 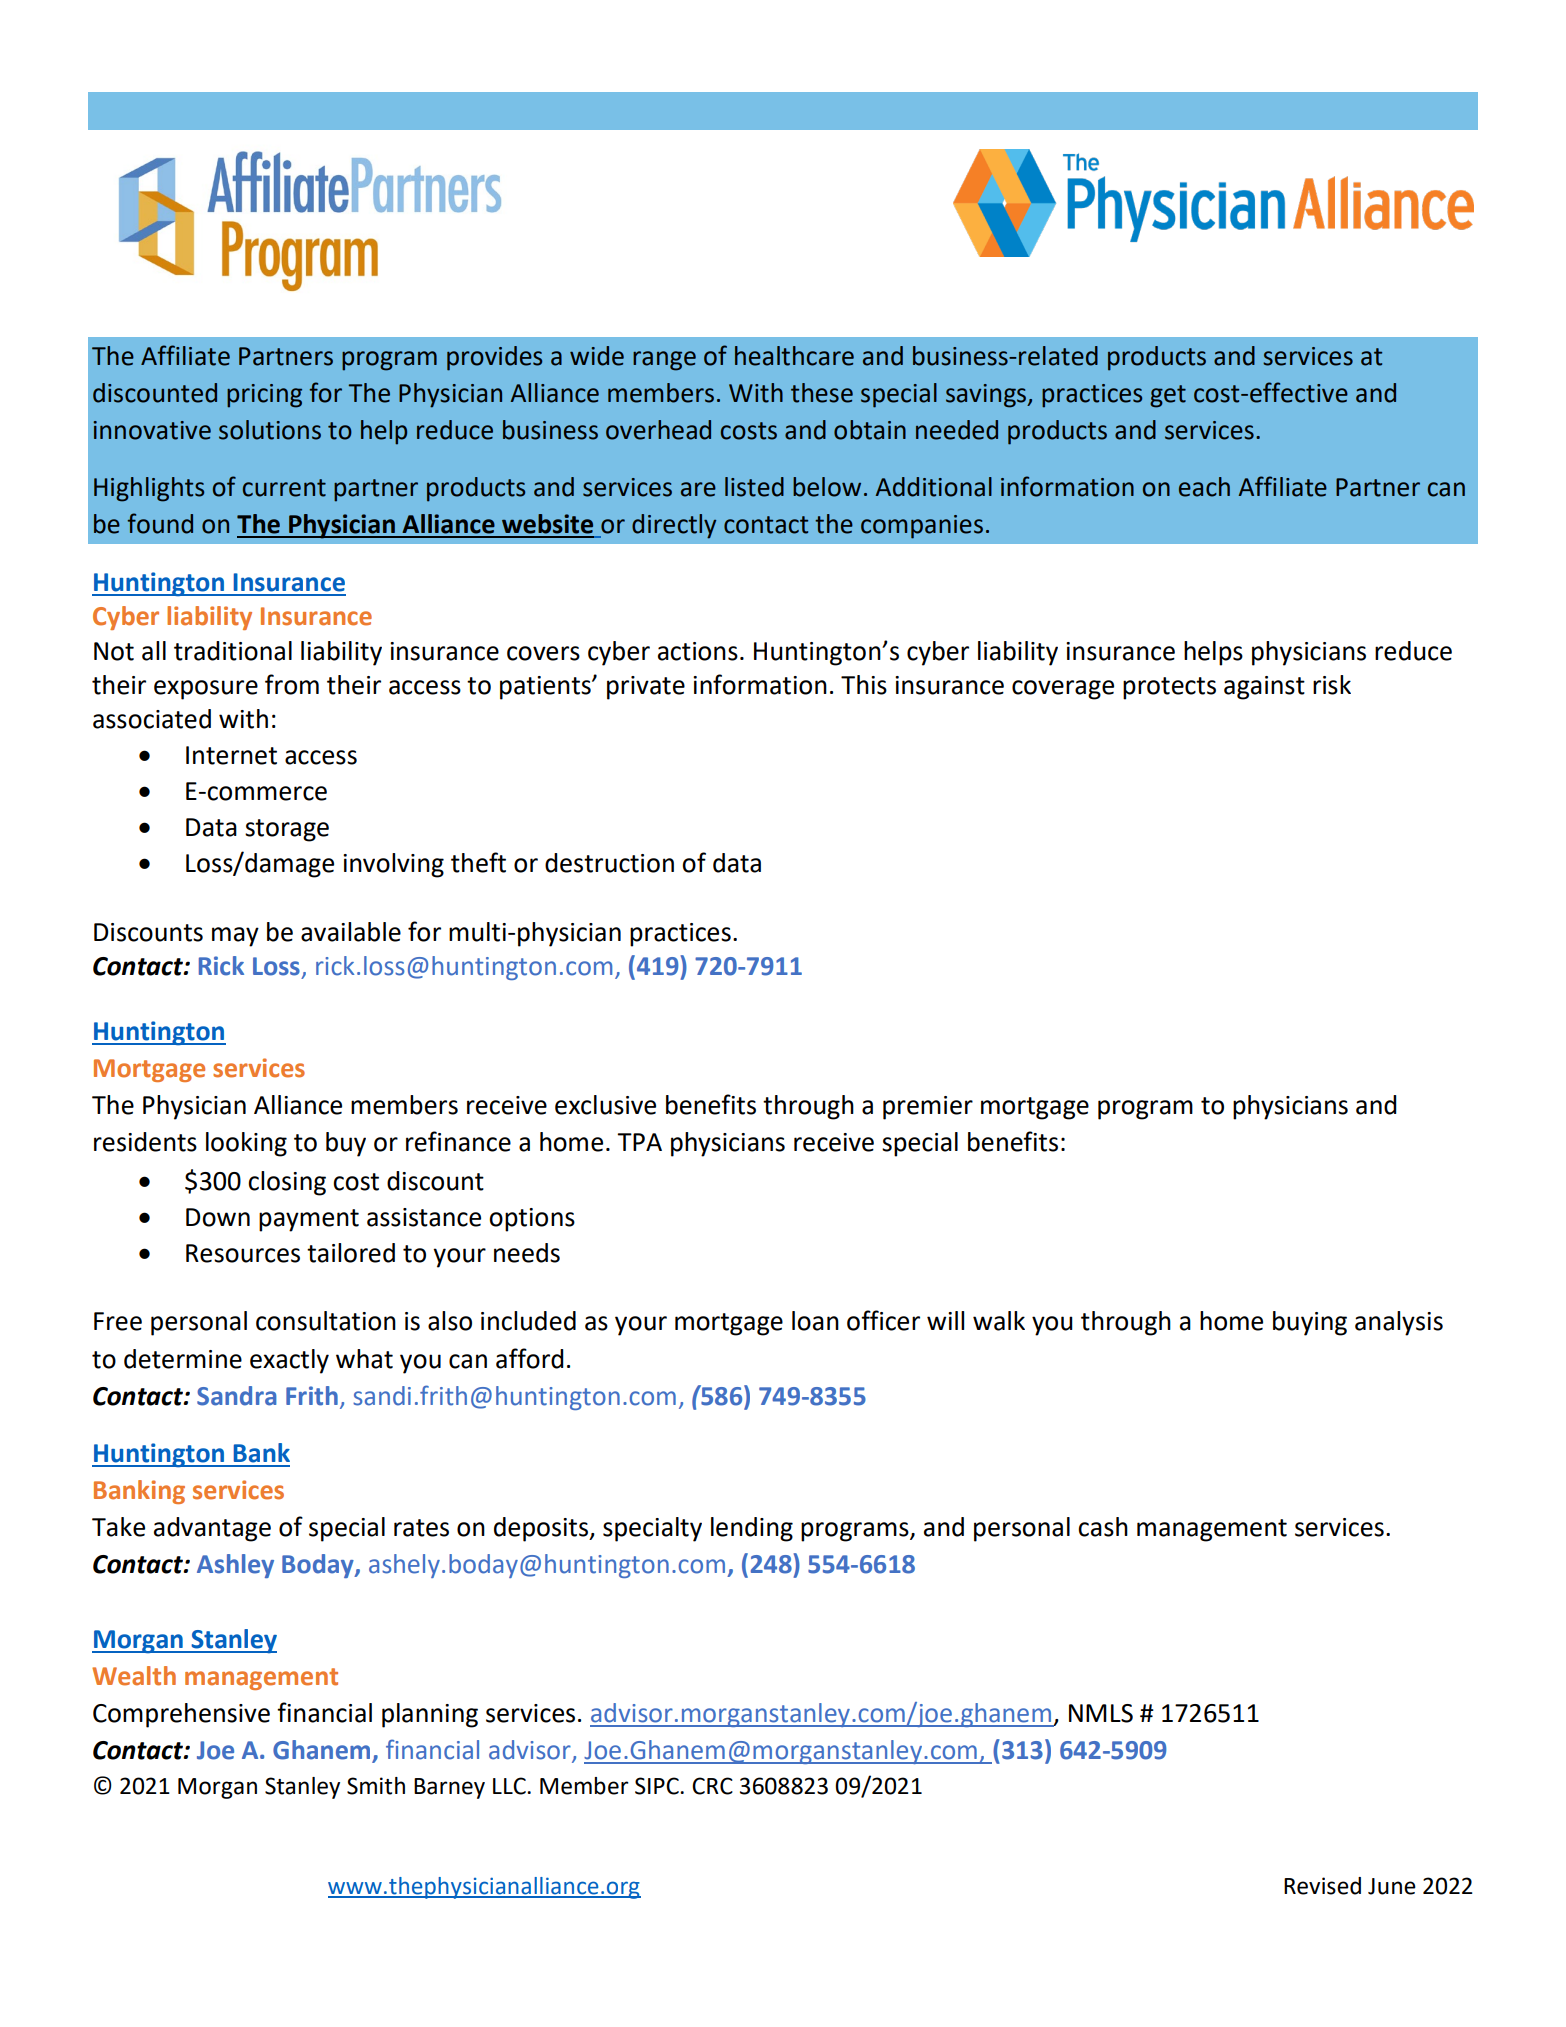 I want to click on buying, so click(x=1310, y=1323).
